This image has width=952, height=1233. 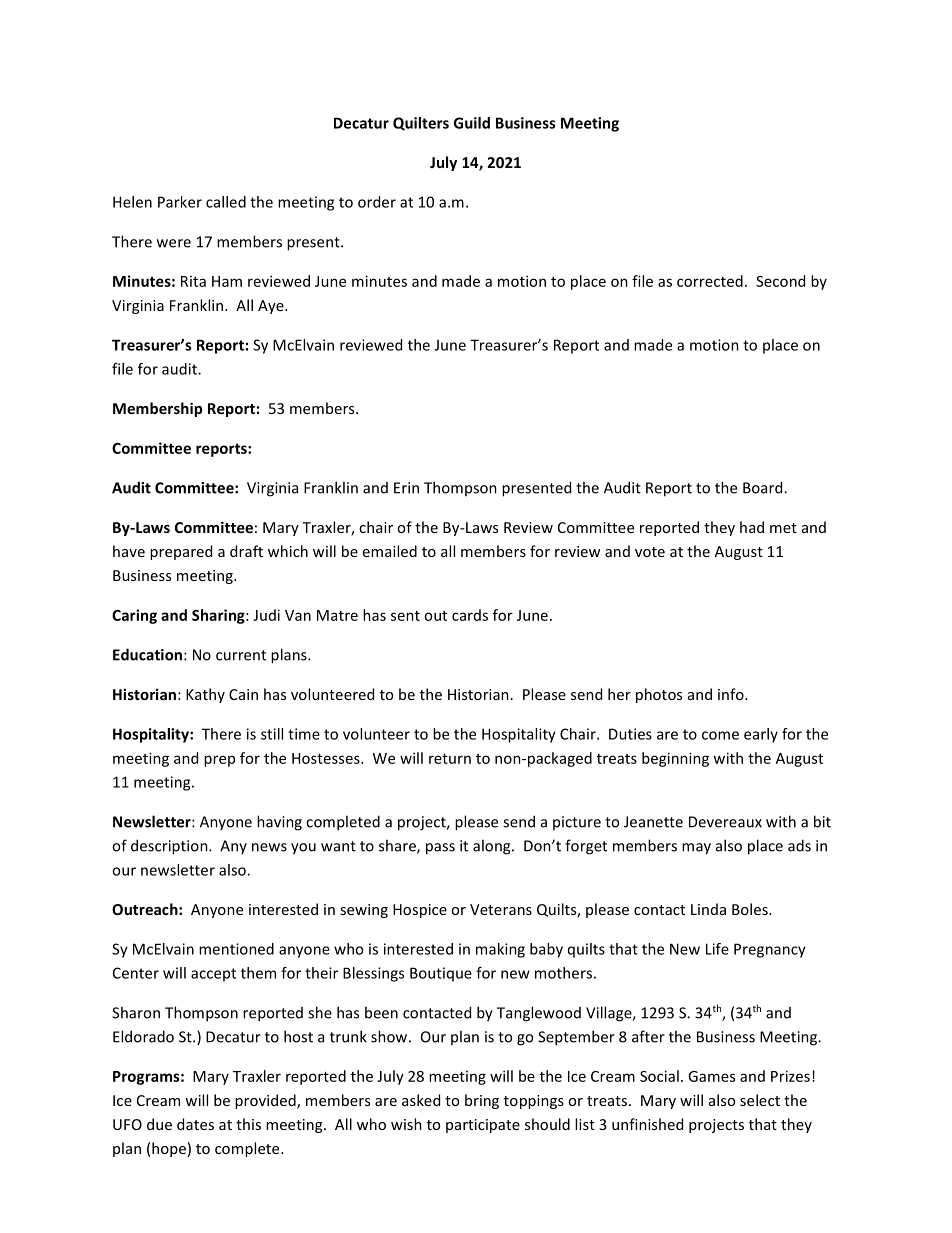 What do you see at coordinates (470, 615) in the image?
I see `cards` at bounding box center [470, 615].
